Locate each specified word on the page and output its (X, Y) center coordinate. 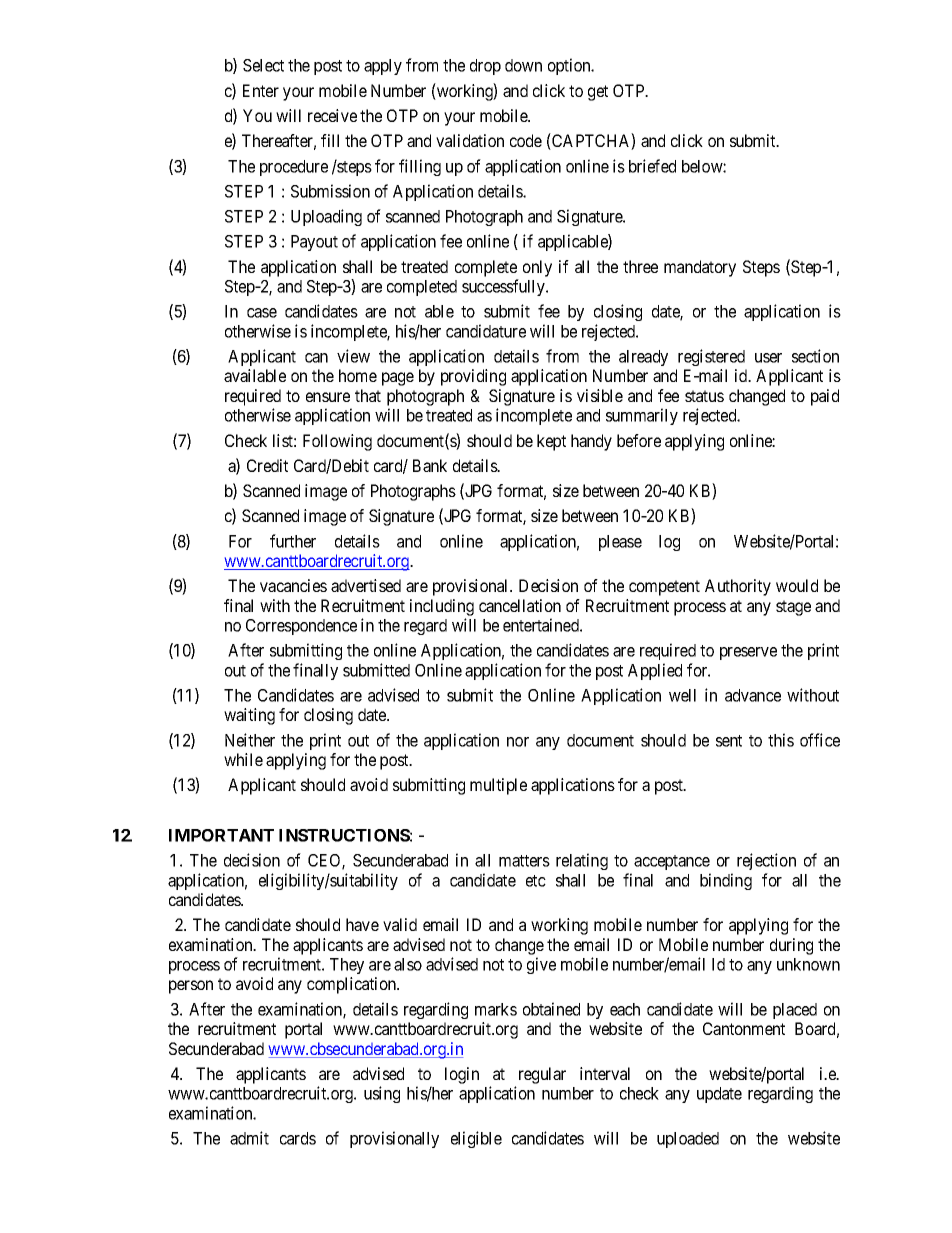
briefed (652, 166)
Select (263, 65)
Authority (738, 587)
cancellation (520, 605)
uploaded (688, 1140)
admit (249, 1138)
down (523, 65)
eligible (476, 1139)
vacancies (293, 585)
